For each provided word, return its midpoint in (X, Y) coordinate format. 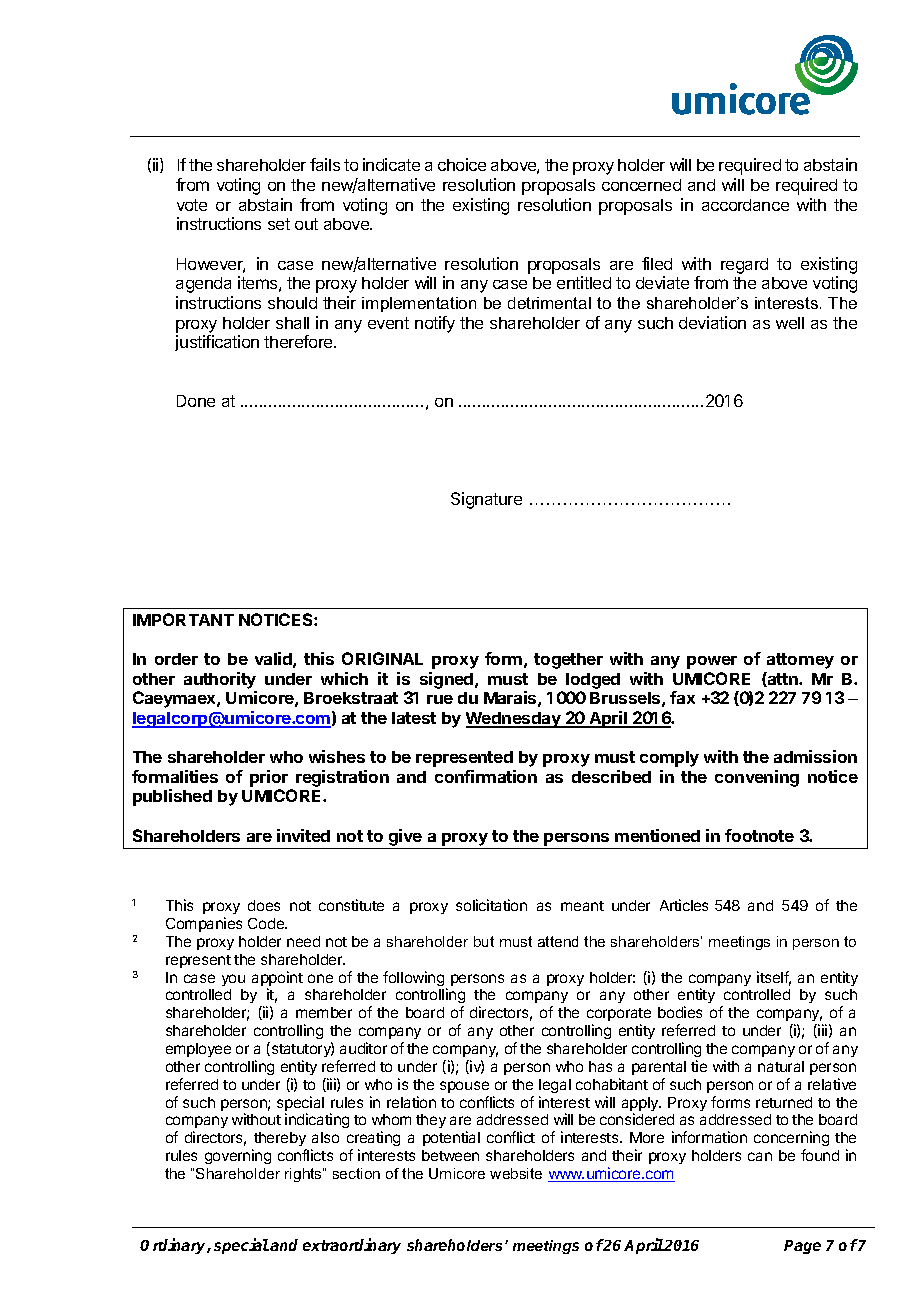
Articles (684, 905)
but (484, 941)
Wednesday (514, 720)
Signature (486, 500)
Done (196, 401)
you (233, 980)
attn (783, 679)
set (279, 224)
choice (462, 164)
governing (238, 1156)
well (790, 323)
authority (220, 680)
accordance (745, 205)
